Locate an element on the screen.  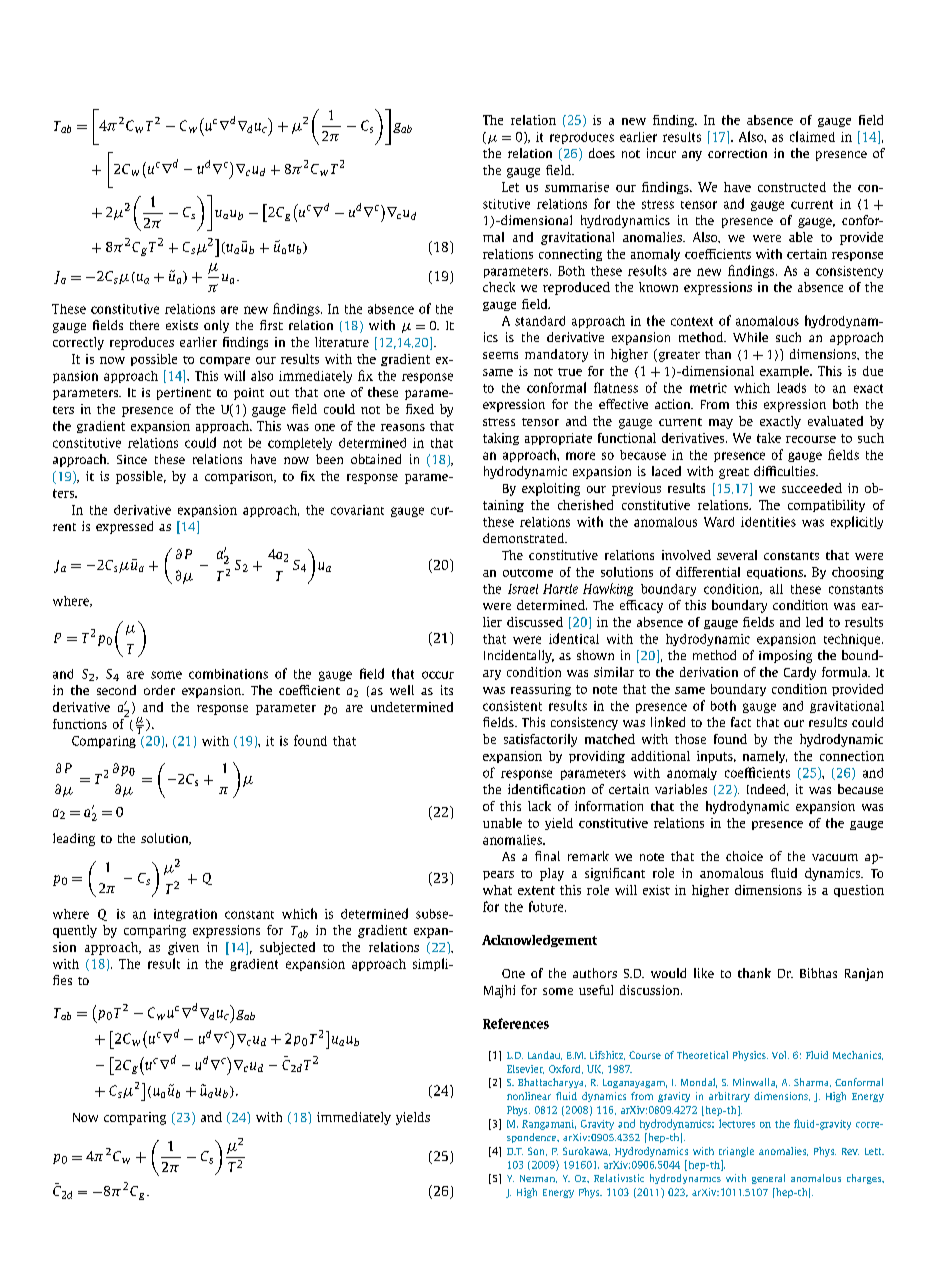
imposing is located at coordinates (785, 656).
